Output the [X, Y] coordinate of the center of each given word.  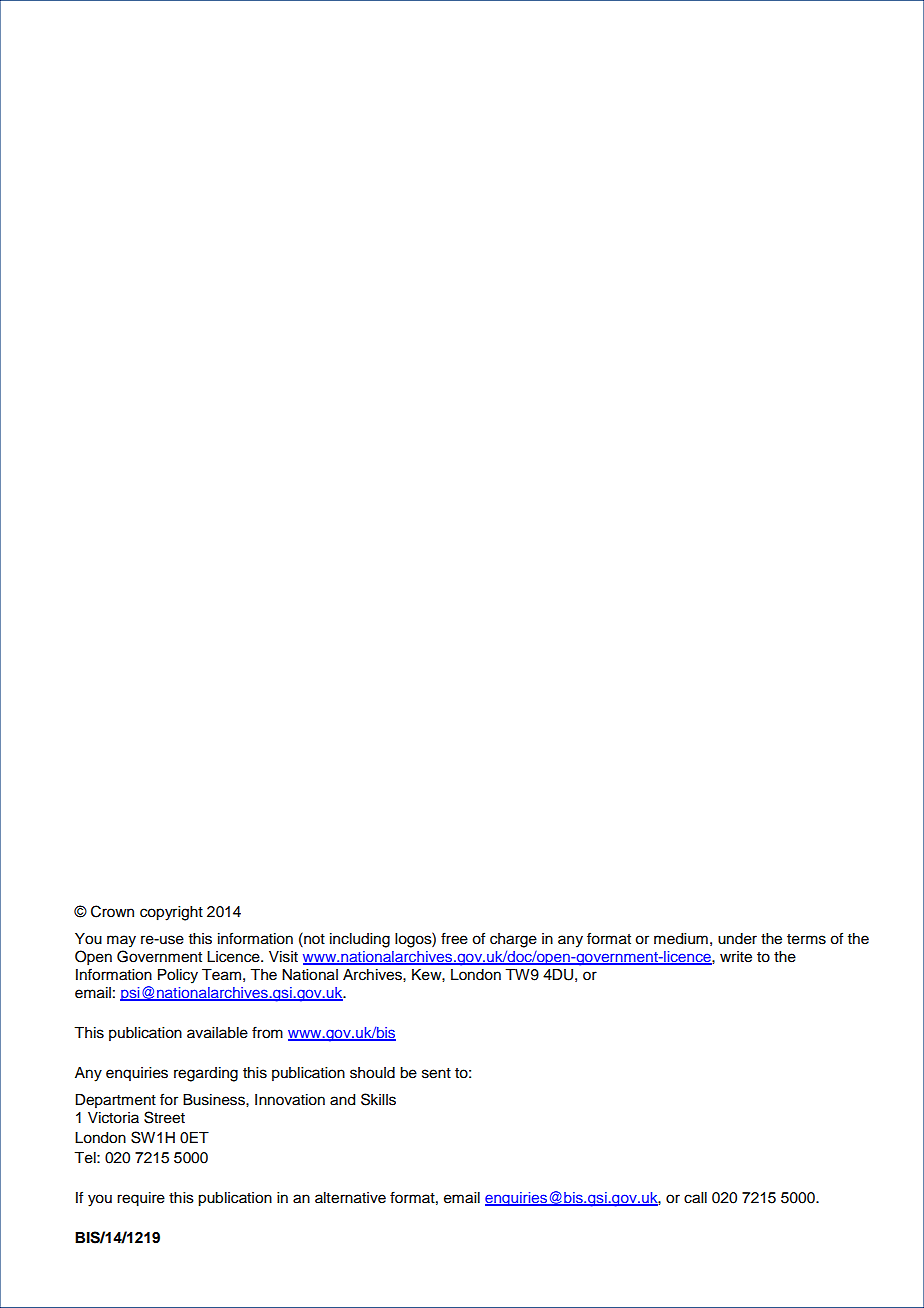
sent [436, 1073]
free [454, 938]
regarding [206, 1074]
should [372, 1073]
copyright [171, 913]
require [141, 1199]
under [737, 939]
